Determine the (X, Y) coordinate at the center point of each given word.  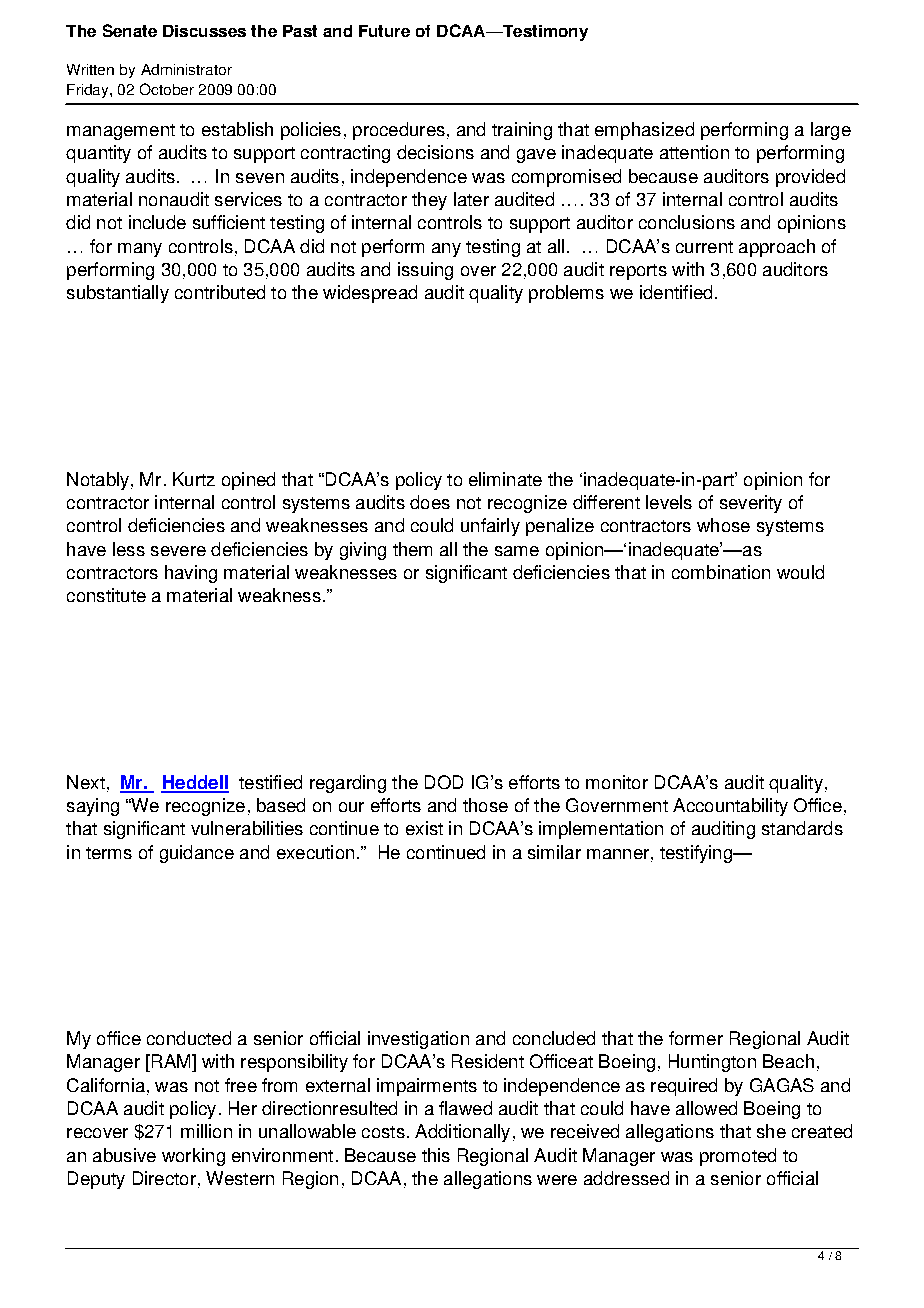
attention (694, 152)
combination (721, 572)
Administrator (186, 69)
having (191, 574)
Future (384, 31)
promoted (738, 1157)
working (193, 1157)
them (412, 549)
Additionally (462, 1133)
